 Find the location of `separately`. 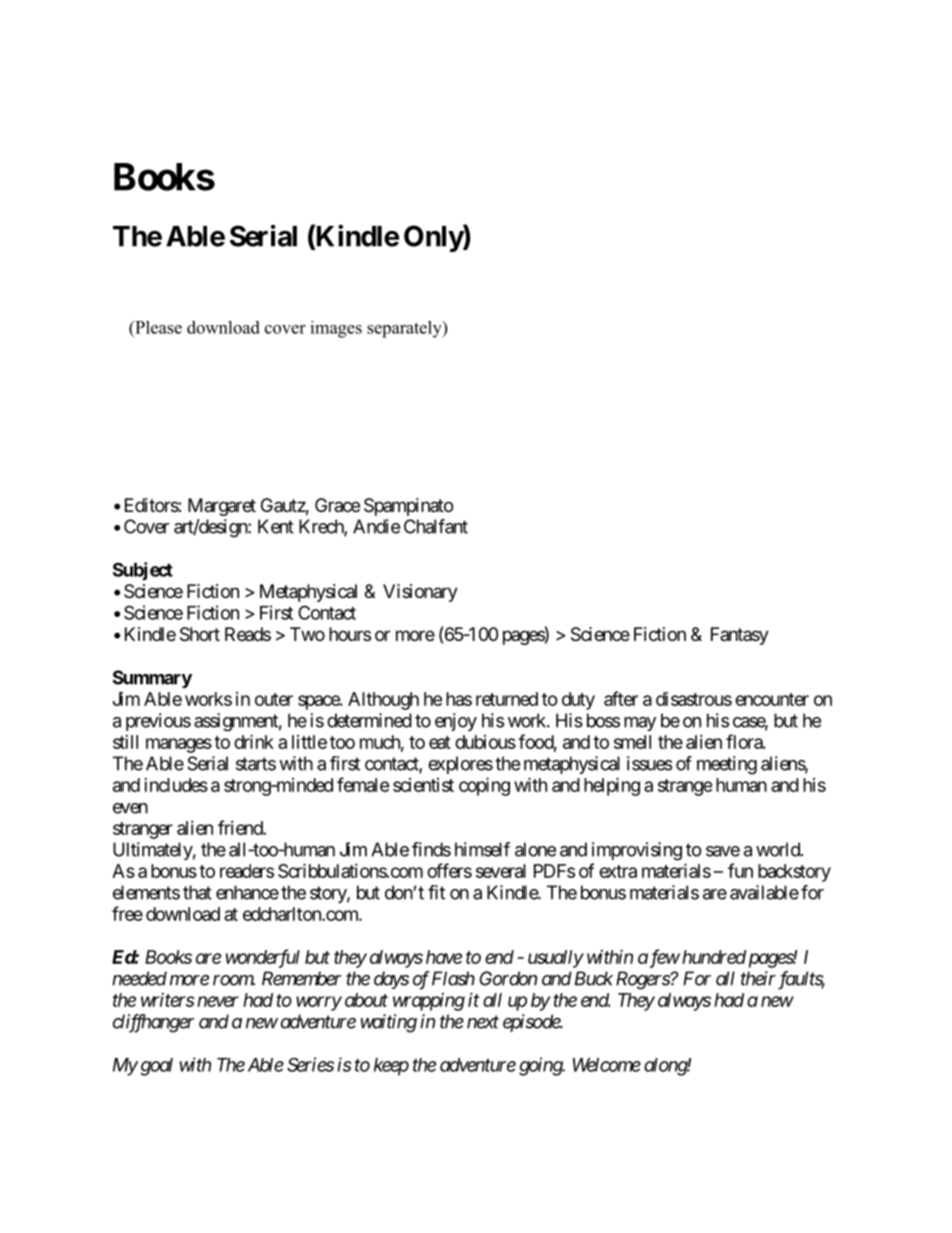

separately is located at coordinates (405, 329).
